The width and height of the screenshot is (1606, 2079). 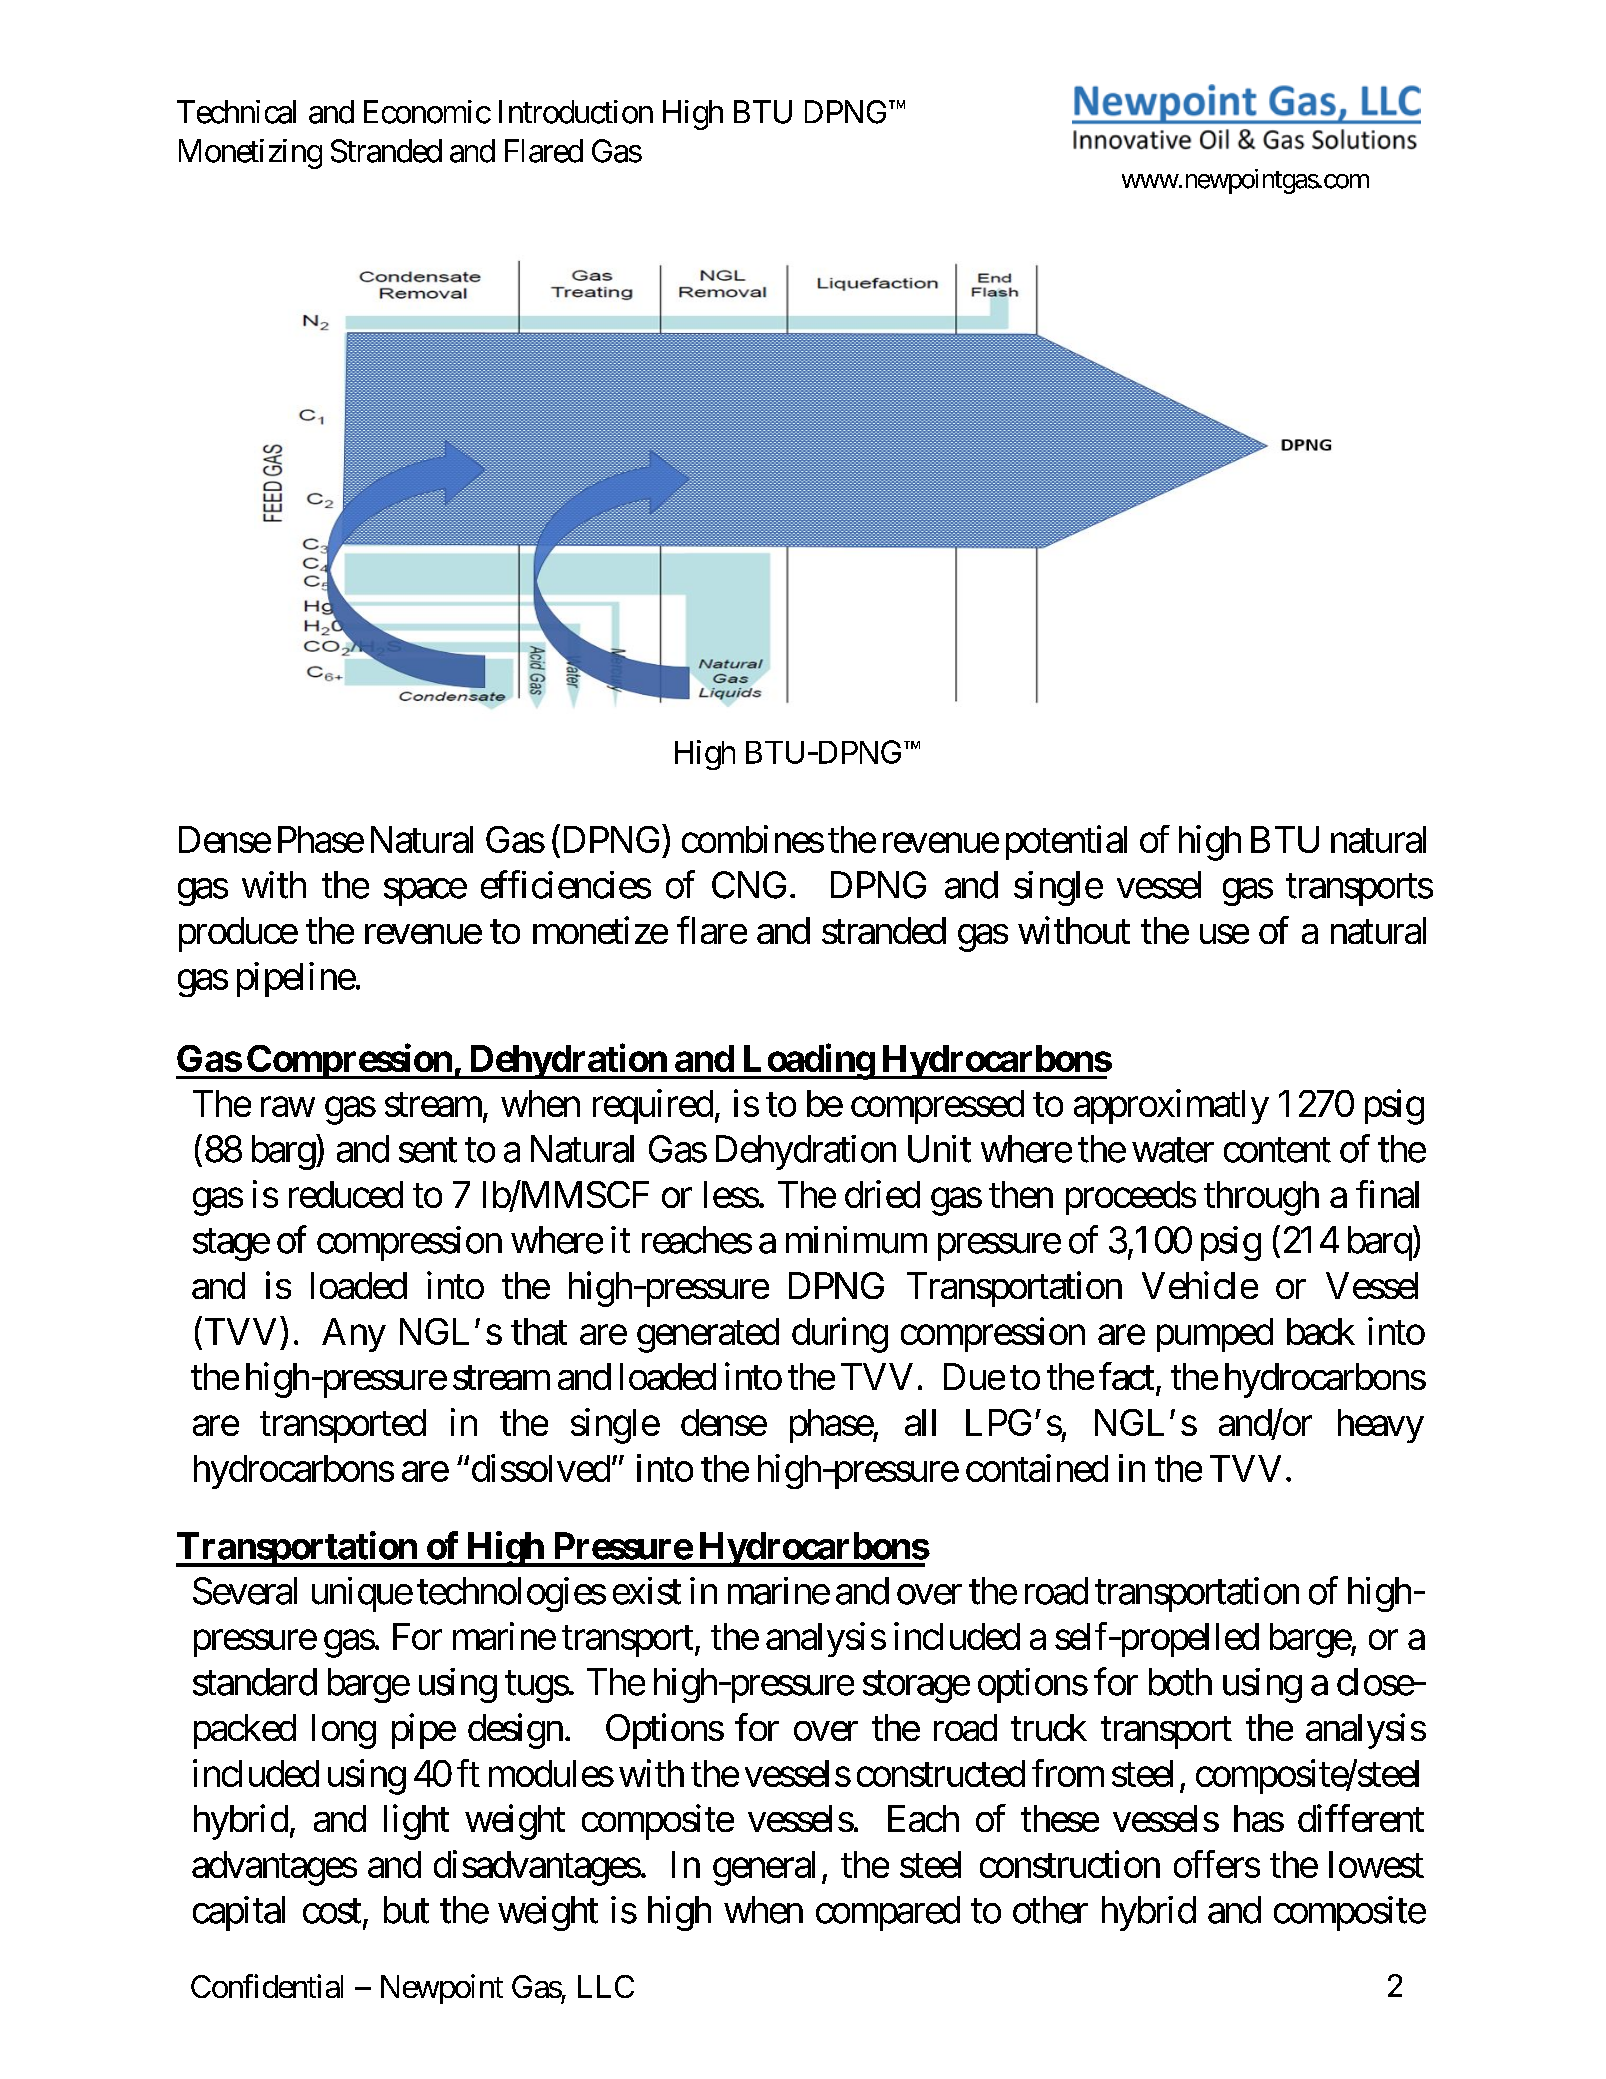 I want to click on potential, so click(x=1066, y=842).
